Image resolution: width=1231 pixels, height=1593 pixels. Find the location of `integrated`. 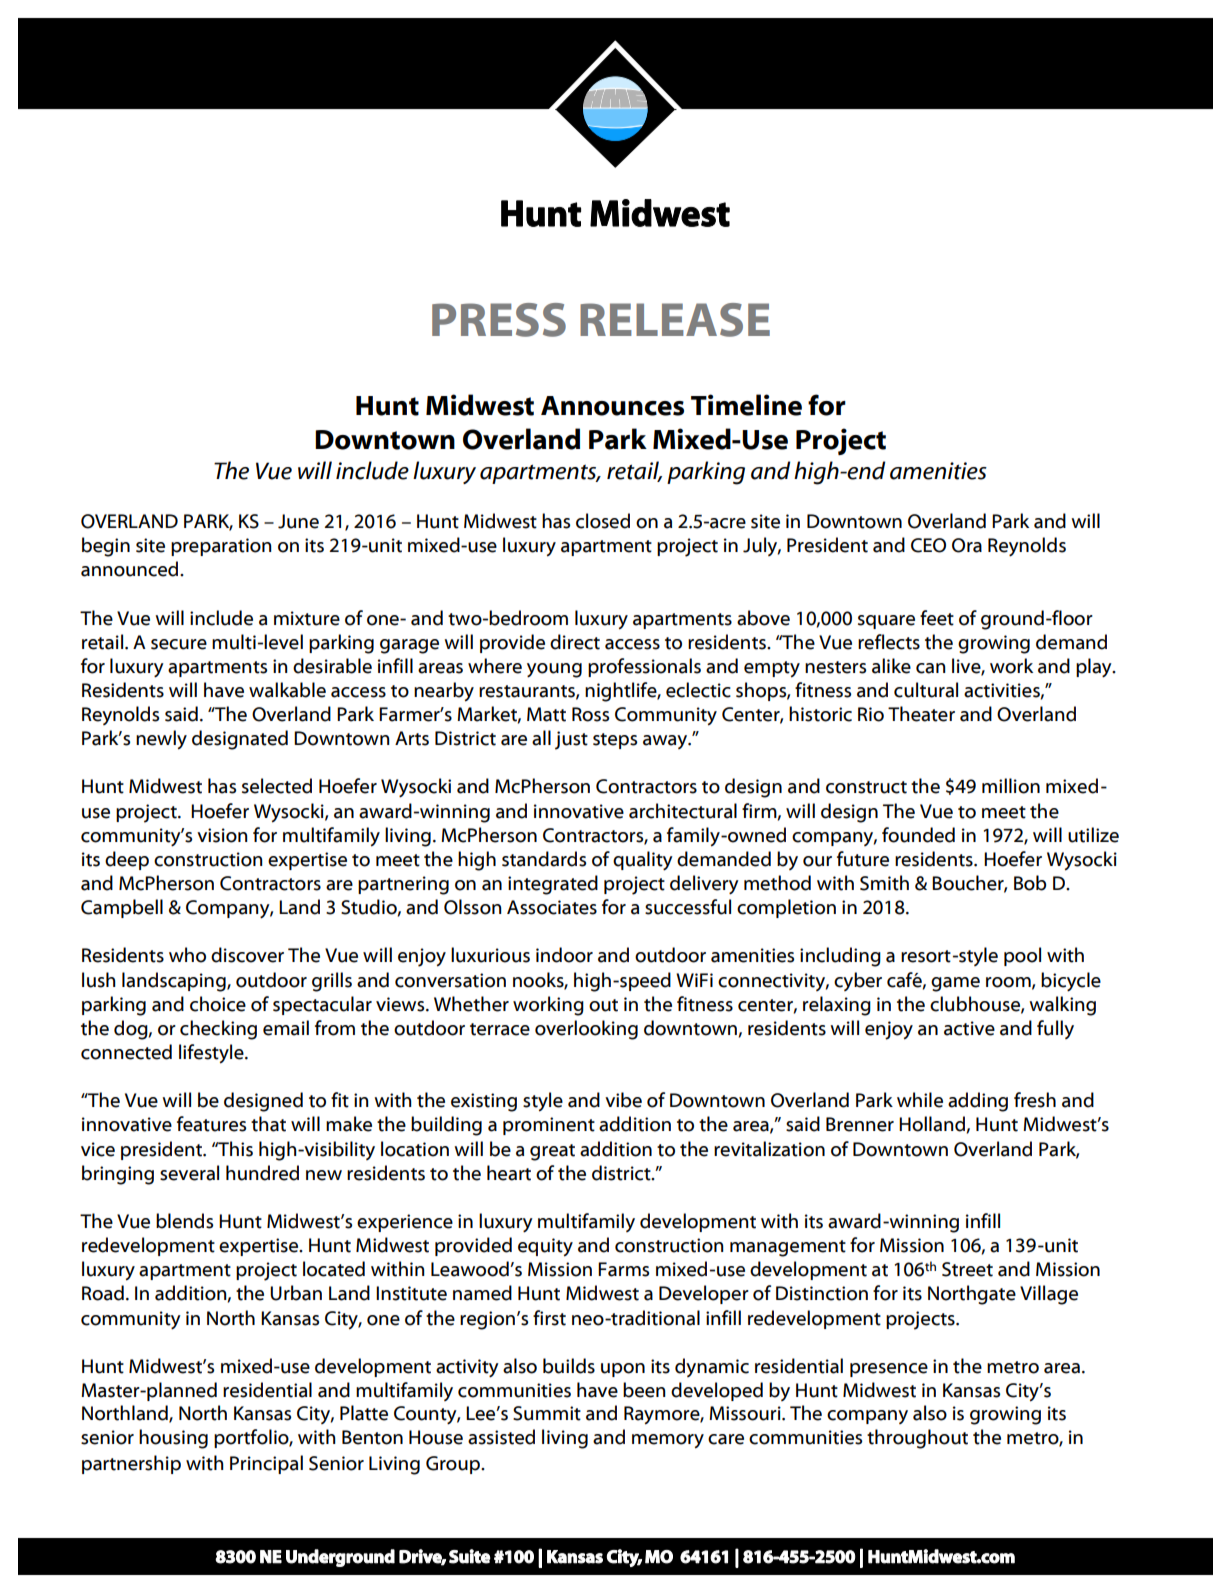

integrated is located at coordinates (553, 885).
